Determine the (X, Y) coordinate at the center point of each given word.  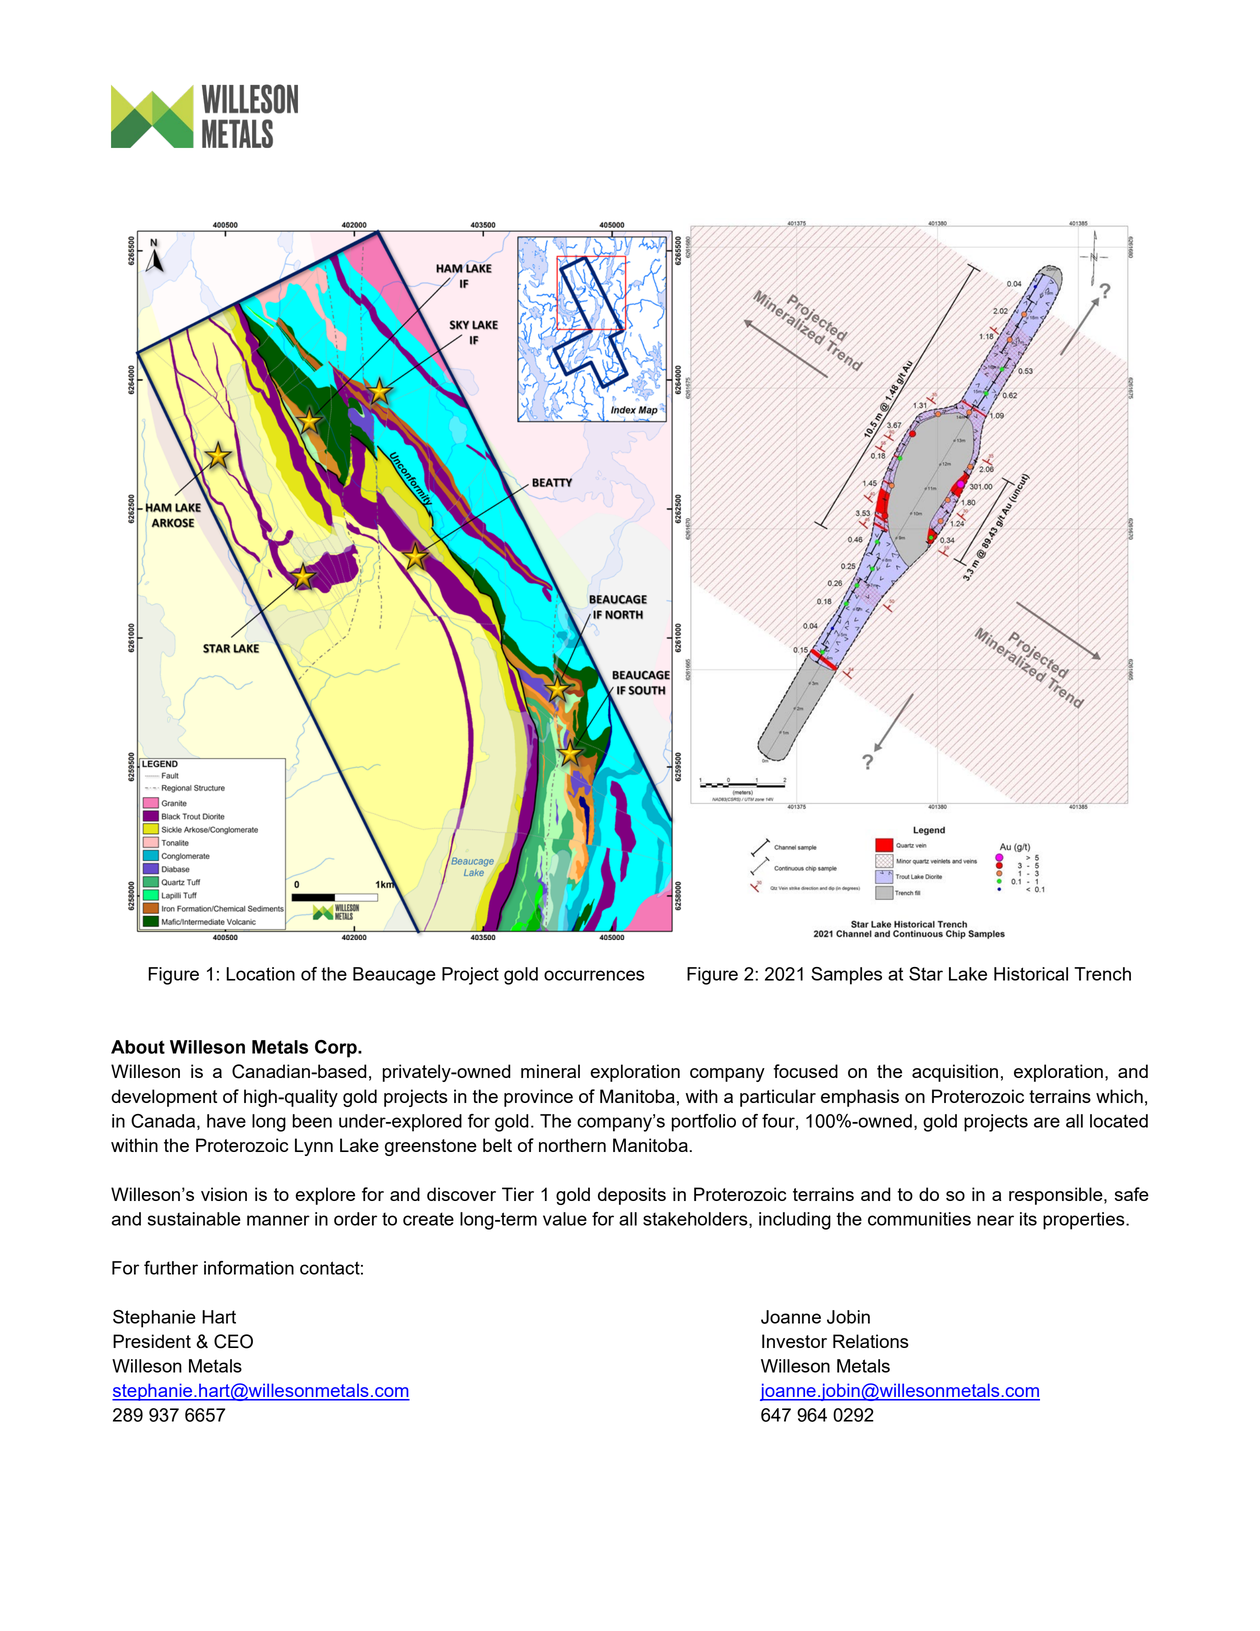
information (249, 1268)
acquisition (955, 1073)
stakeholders (696, 1220)
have (226, 1121)
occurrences (594, 975)
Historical (1031, 974)
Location (260, 974)
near (995, 1220)
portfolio (704, 1123)
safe (1132, 1194)
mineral (550, 1071)
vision (224, 1194)
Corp (337, 1049)
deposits (632, 1196)
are (1047, 1122)
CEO (233, 1341)
